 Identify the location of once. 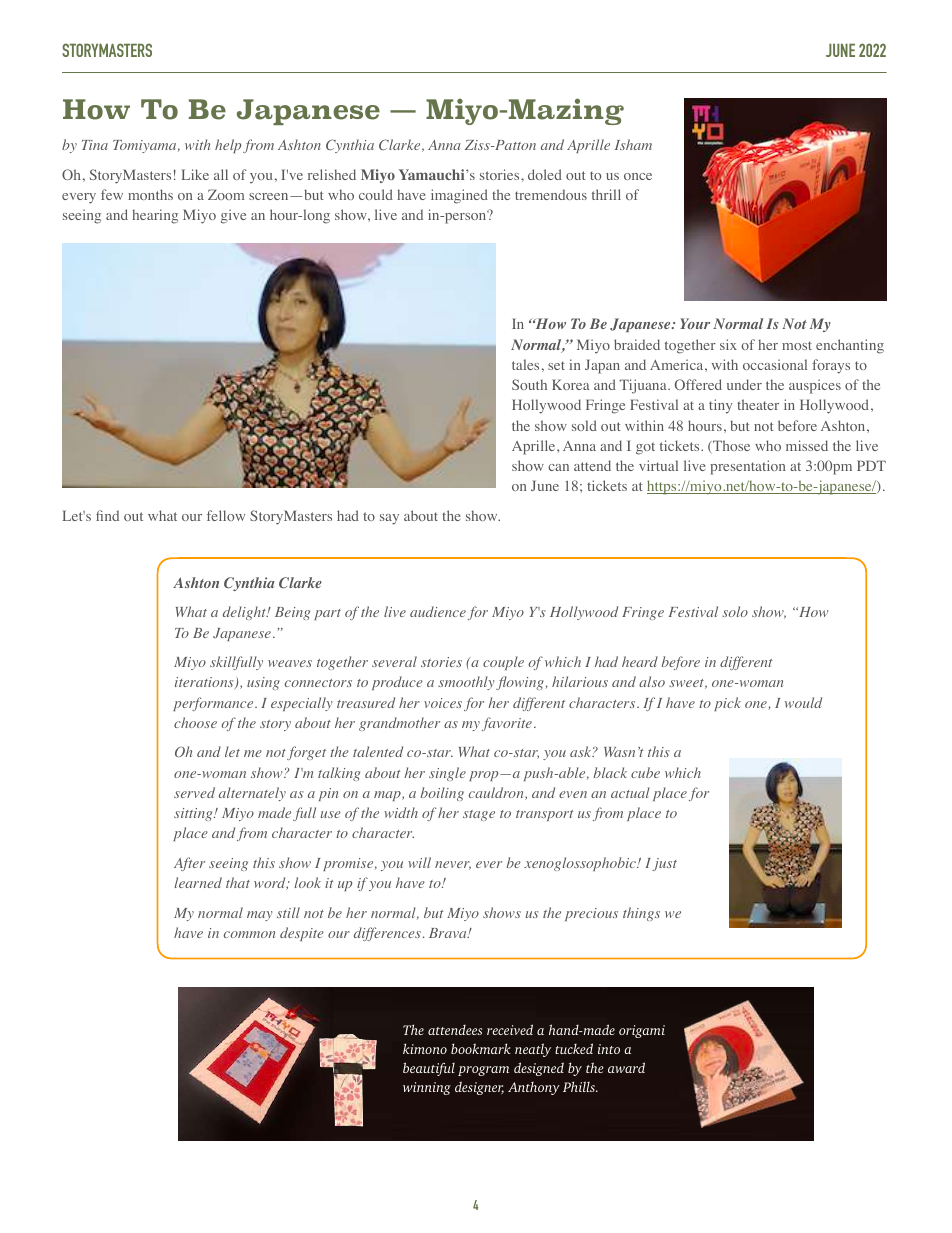
(638, 176).
